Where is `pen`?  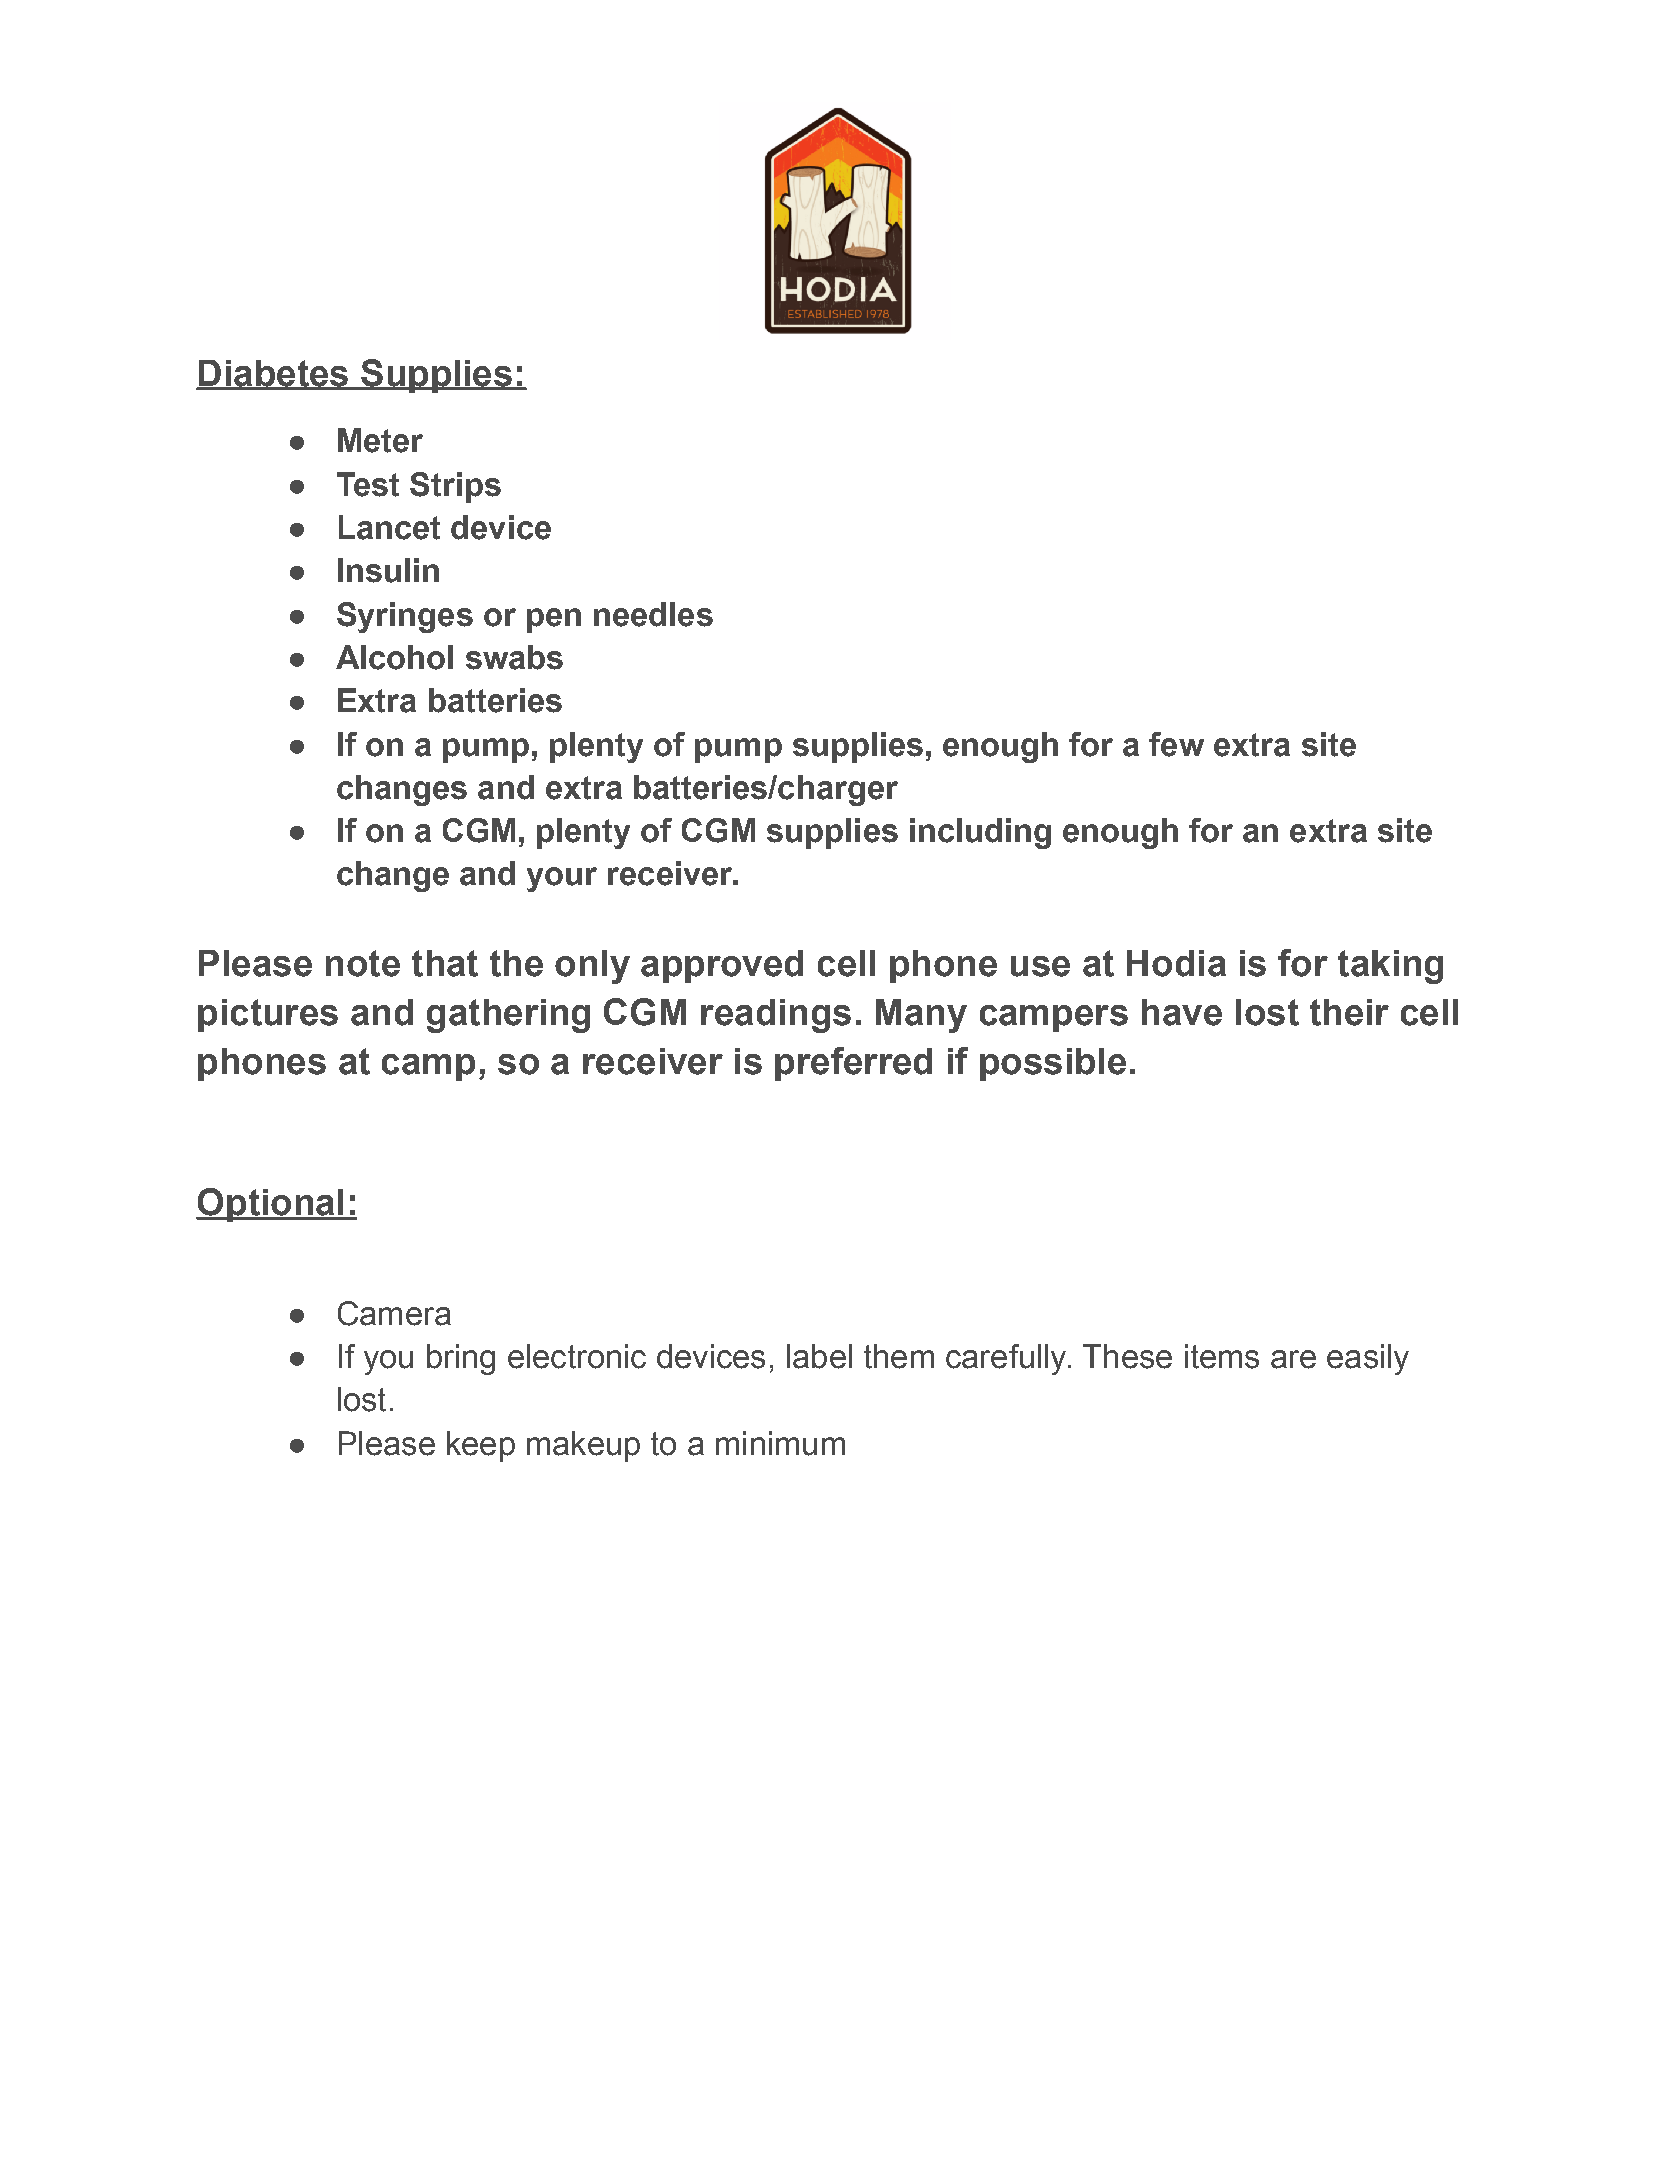
pen is located at coordinates (554, 620).
